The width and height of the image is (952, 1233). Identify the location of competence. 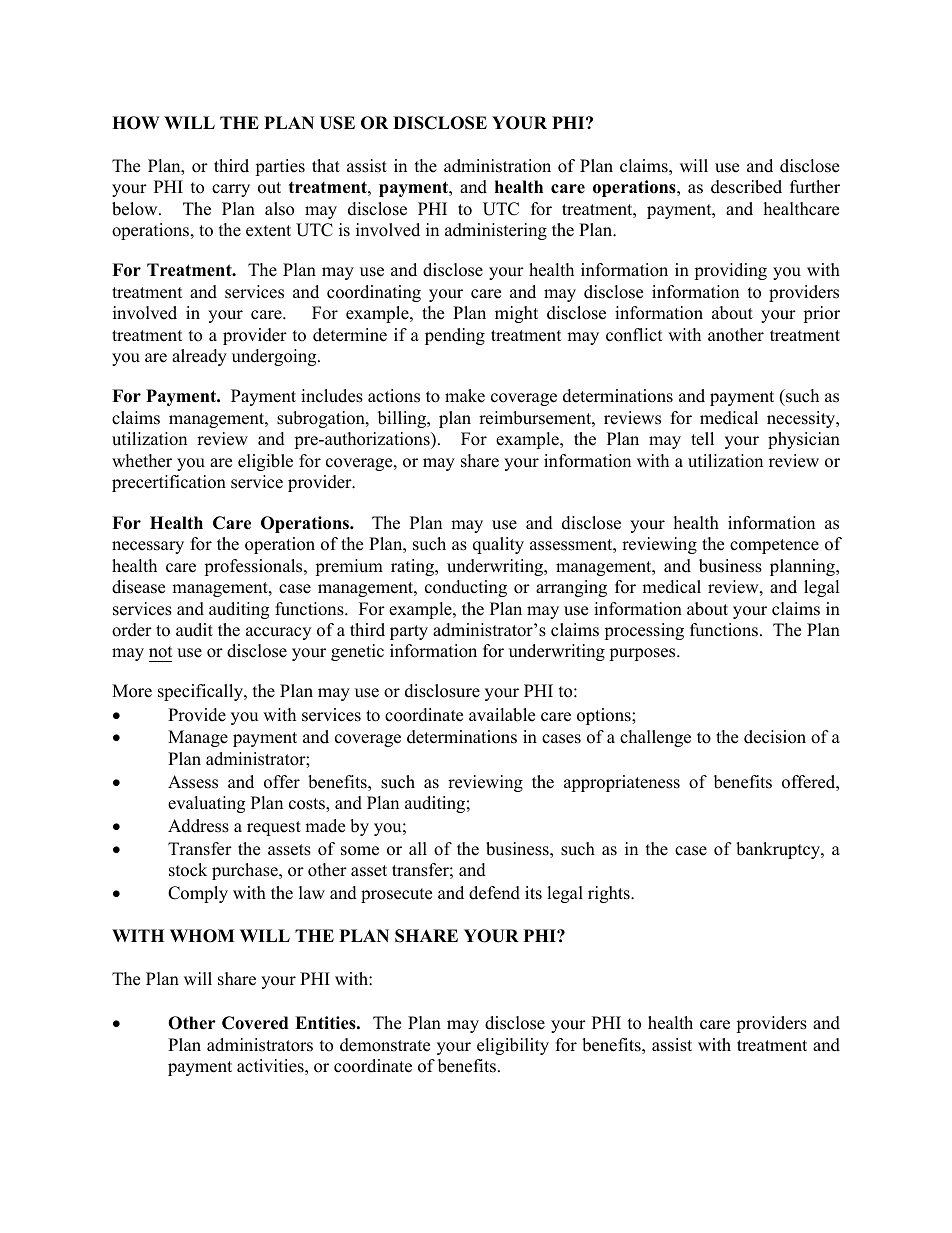
(774, 546).
